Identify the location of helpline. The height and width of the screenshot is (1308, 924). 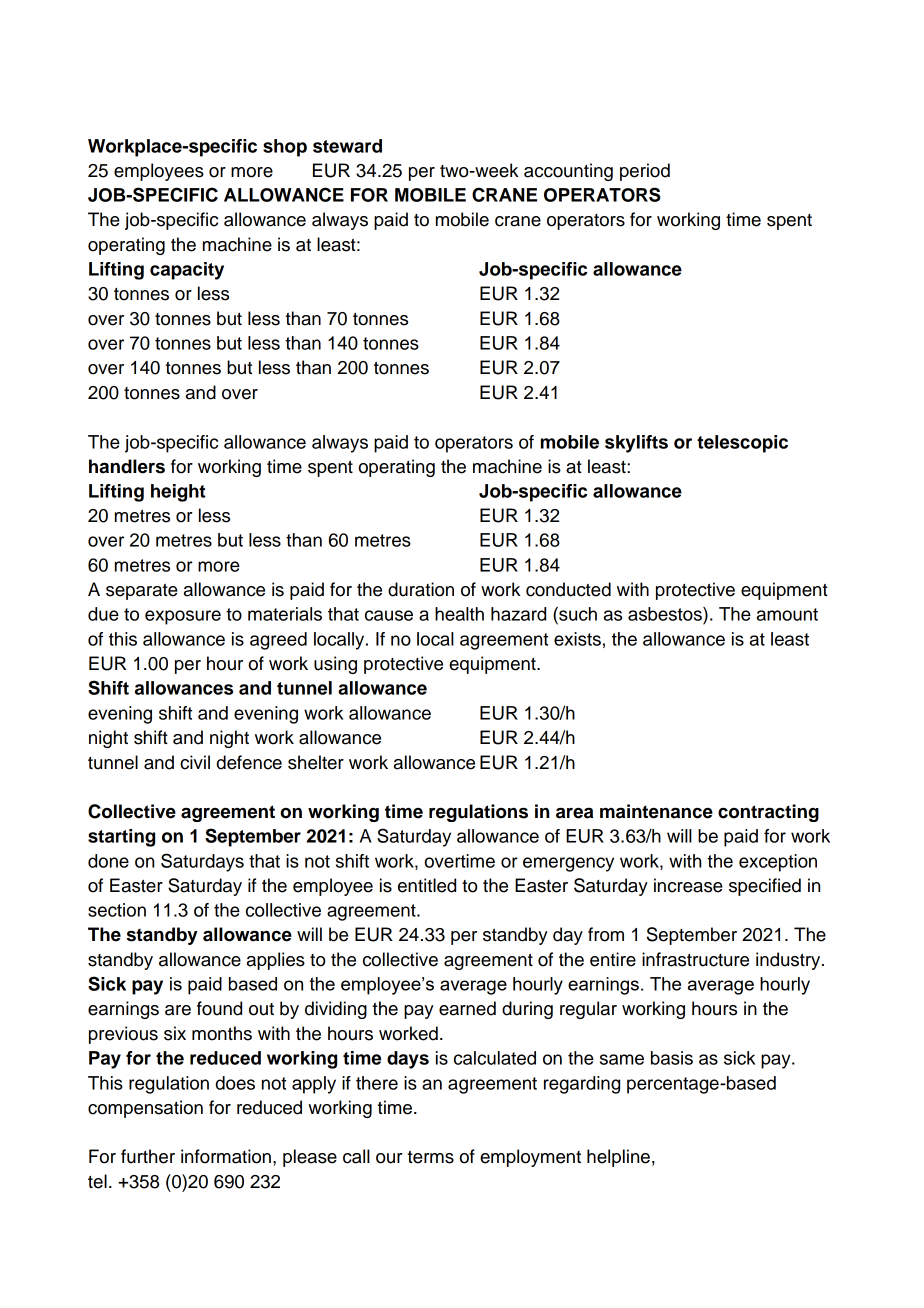
(618, 1158).
